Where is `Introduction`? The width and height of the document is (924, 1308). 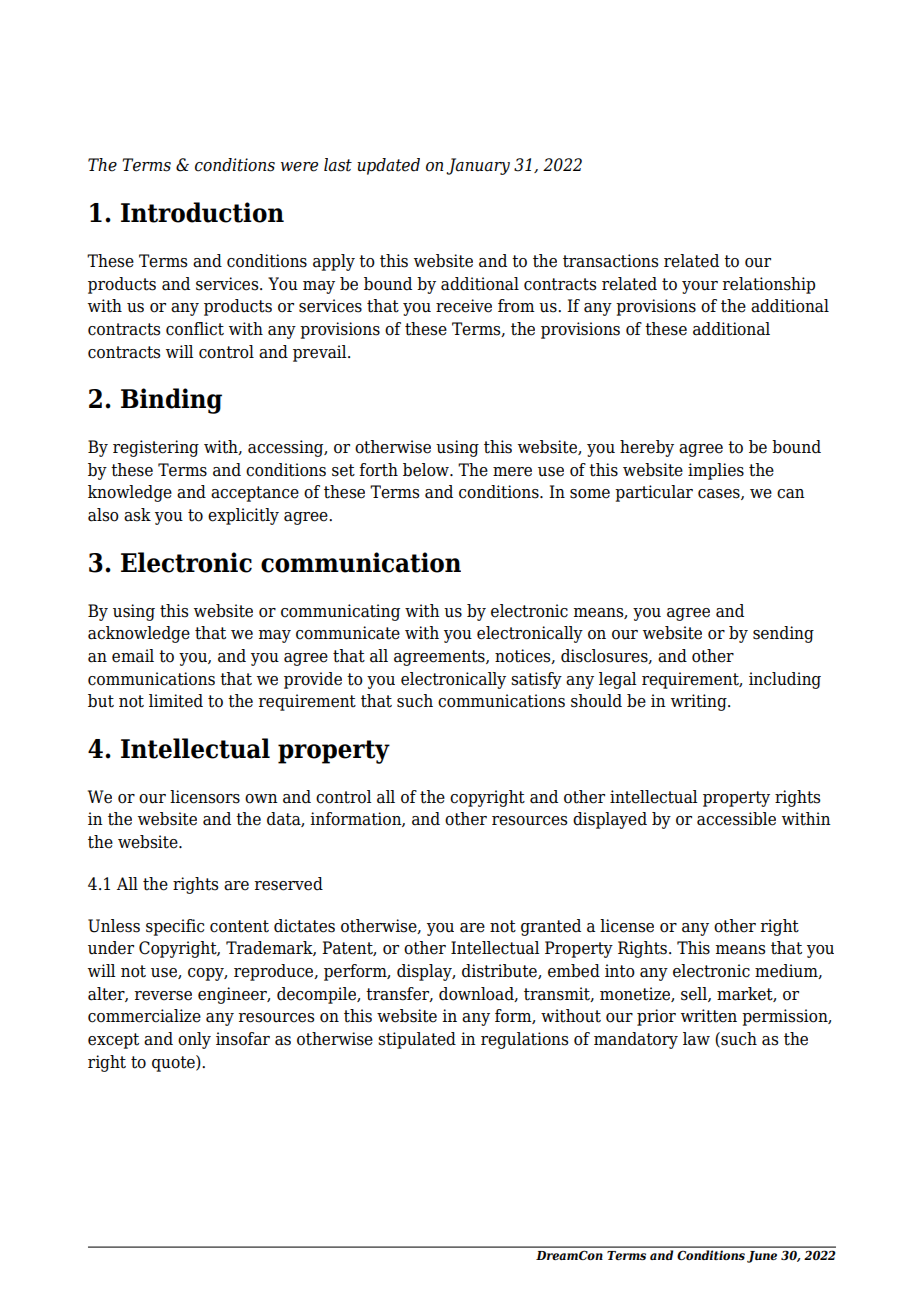
Introduction is located at coordinates (202, 212).
